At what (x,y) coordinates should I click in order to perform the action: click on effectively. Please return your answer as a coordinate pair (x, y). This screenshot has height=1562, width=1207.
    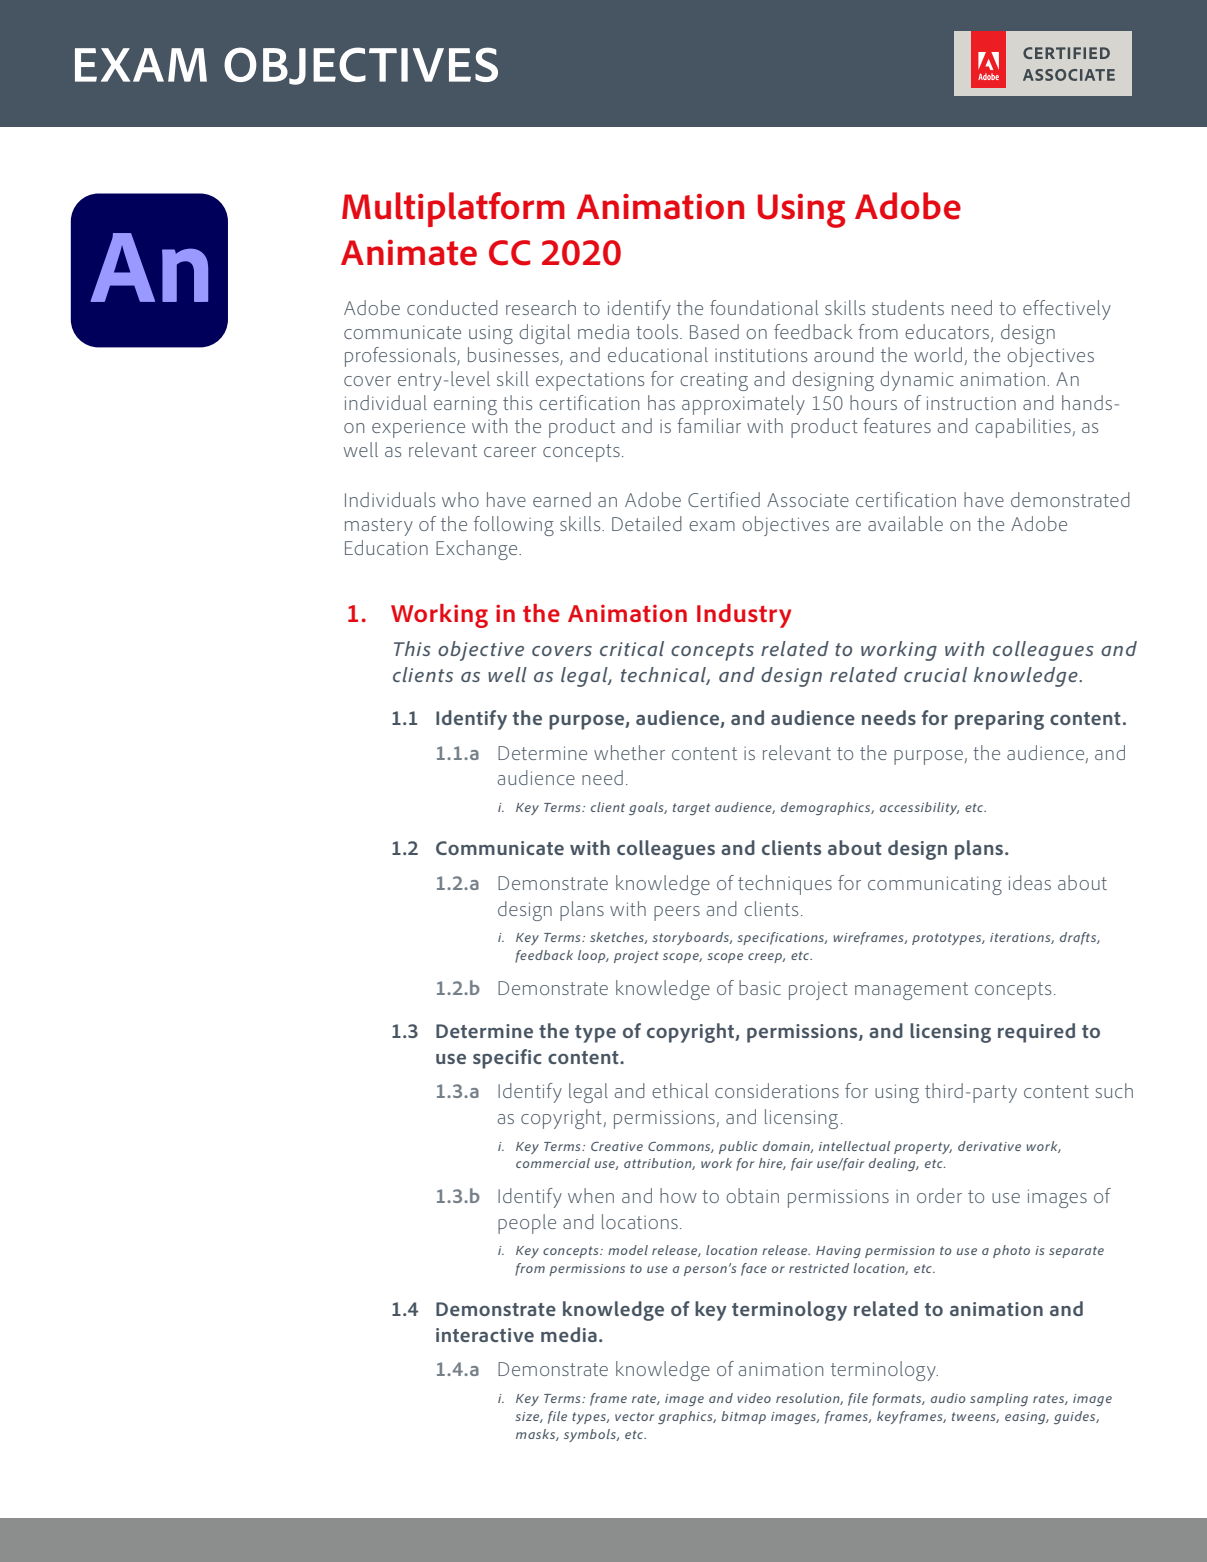
    Looking at the image, I should click on (1067, 310).
